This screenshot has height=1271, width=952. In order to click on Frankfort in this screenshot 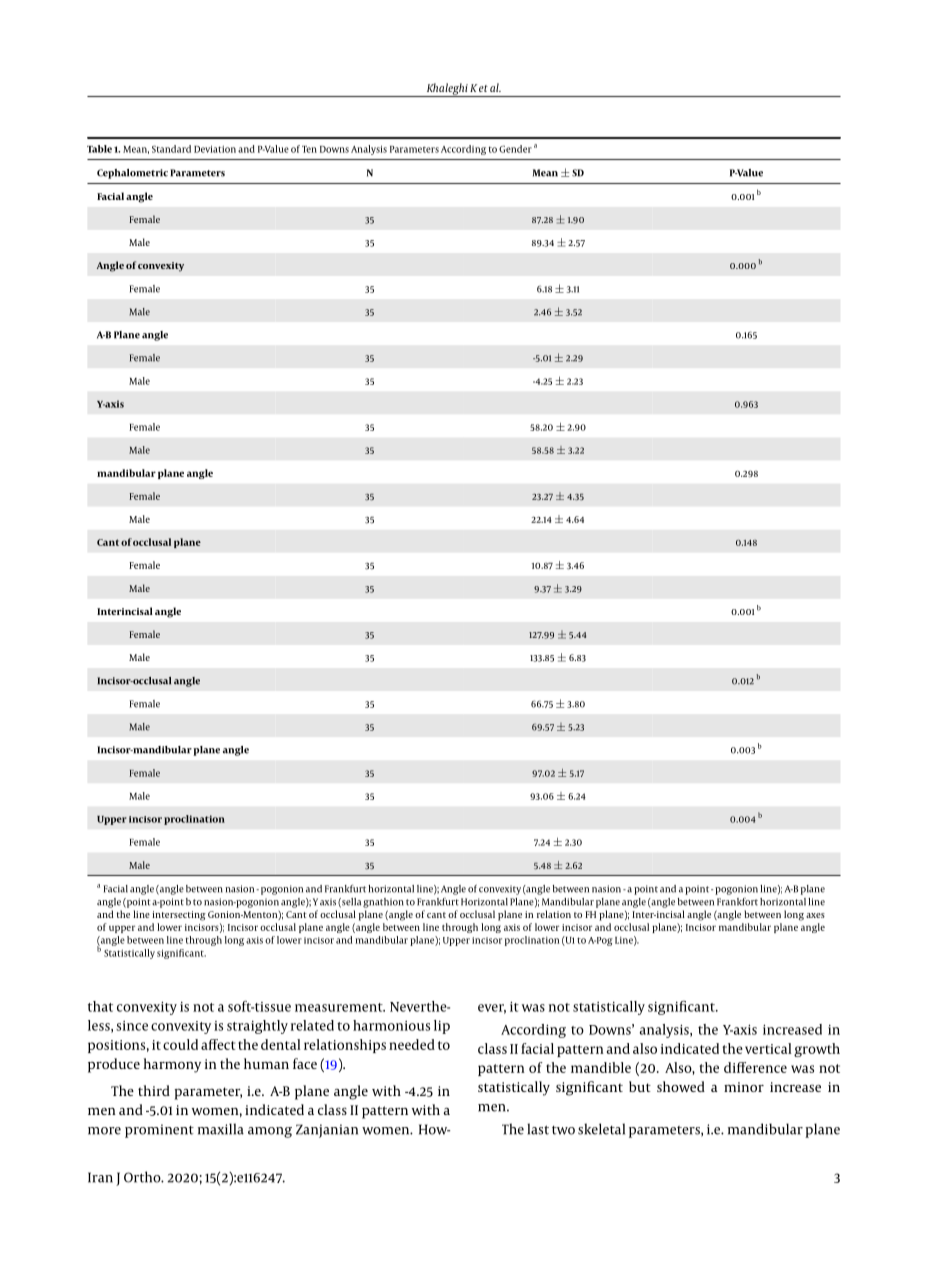, I will do `click(737, 902)`.
